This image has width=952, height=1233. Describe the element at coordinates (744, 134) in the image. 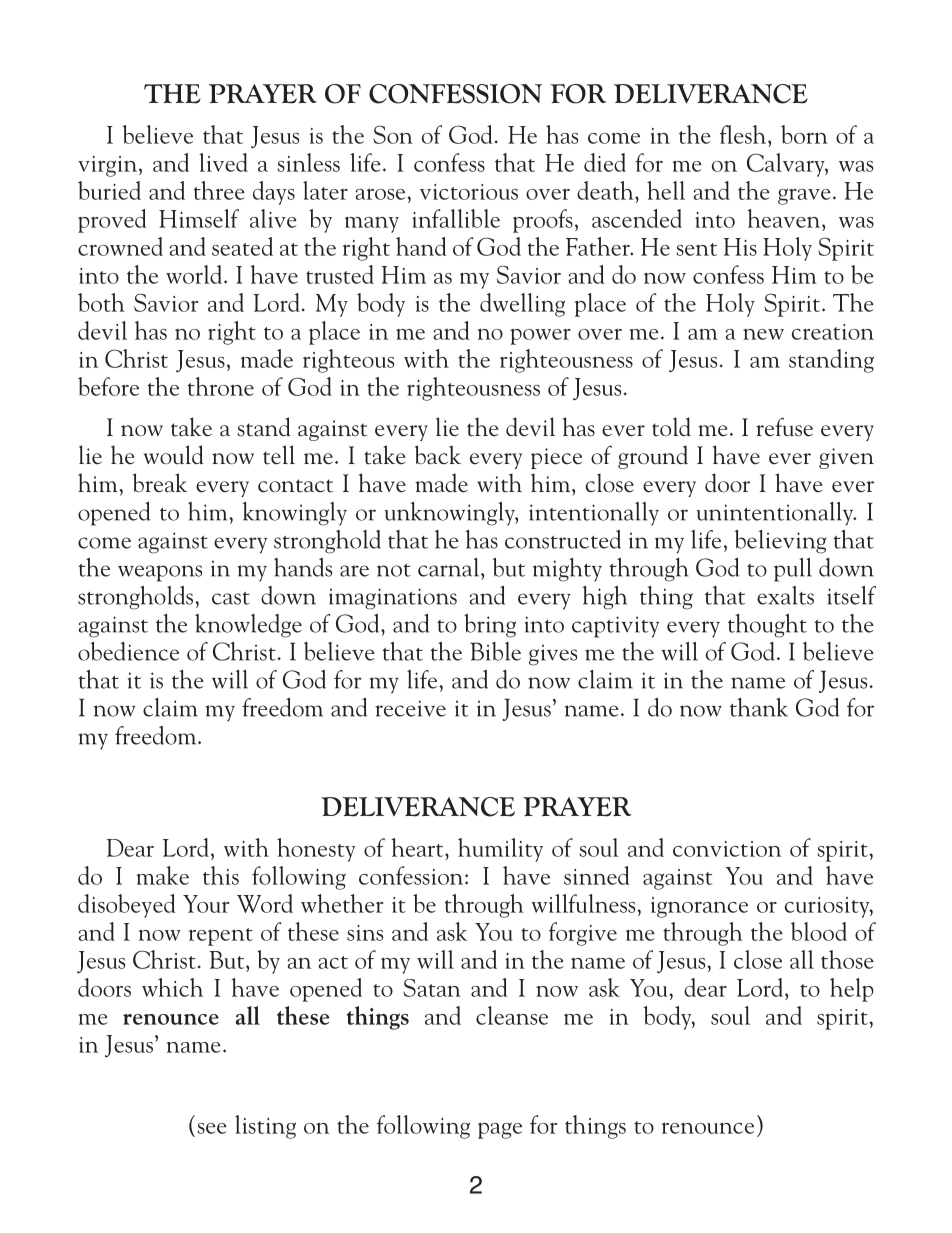

I see `flesh` at that location.
